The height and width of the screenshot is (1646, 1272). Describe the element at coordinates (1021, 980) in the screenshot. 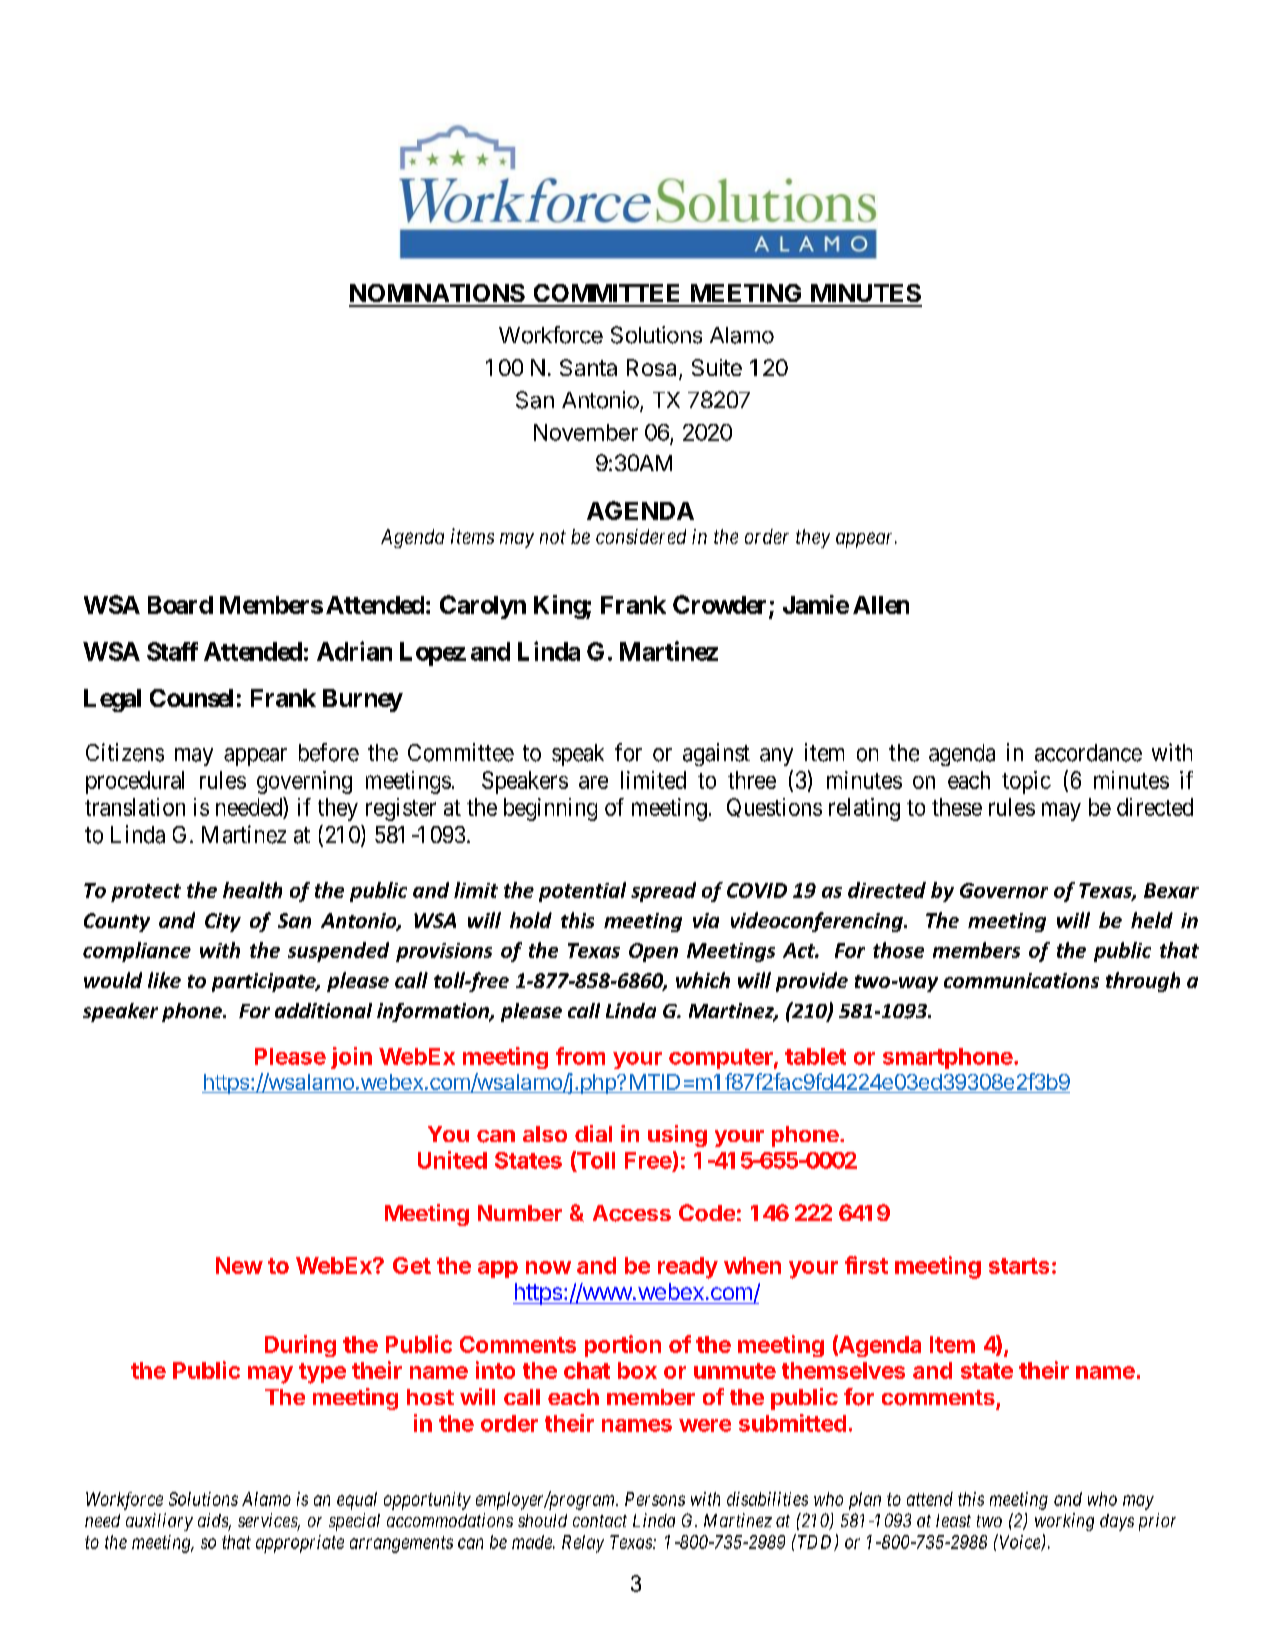

I see `communications` at that location.
